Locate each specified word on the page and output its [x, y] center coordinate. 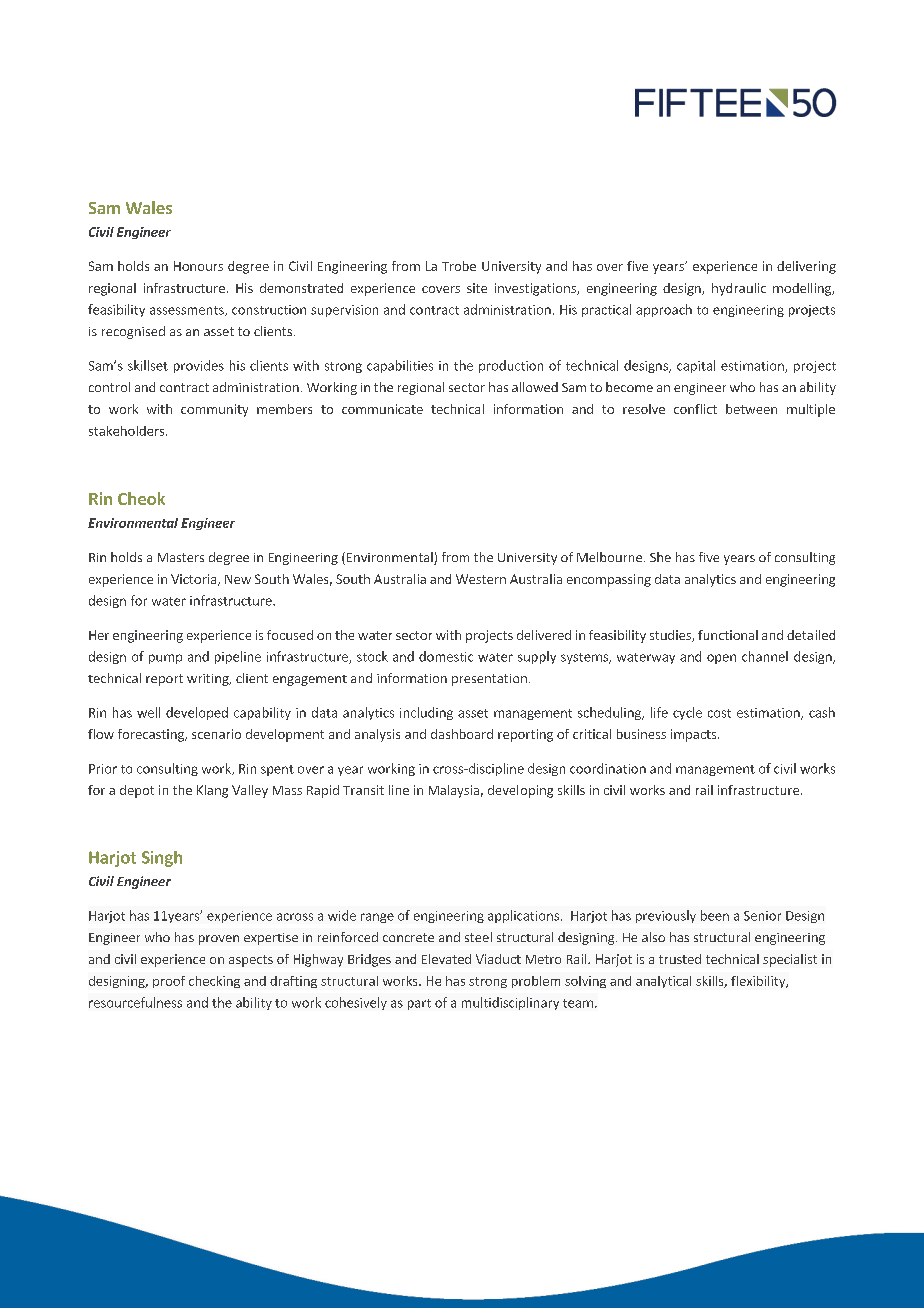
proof [169, 982]
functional [728, 635]
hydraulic [739, 289]
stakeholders [128, 431]
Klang [212, 791]
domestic [446, 656]
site [477, 288]
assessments [188, 311]
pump [165, 659]
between [751, 409]
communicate [382, 409]
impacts [695, 735]
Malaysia [454, 791]
